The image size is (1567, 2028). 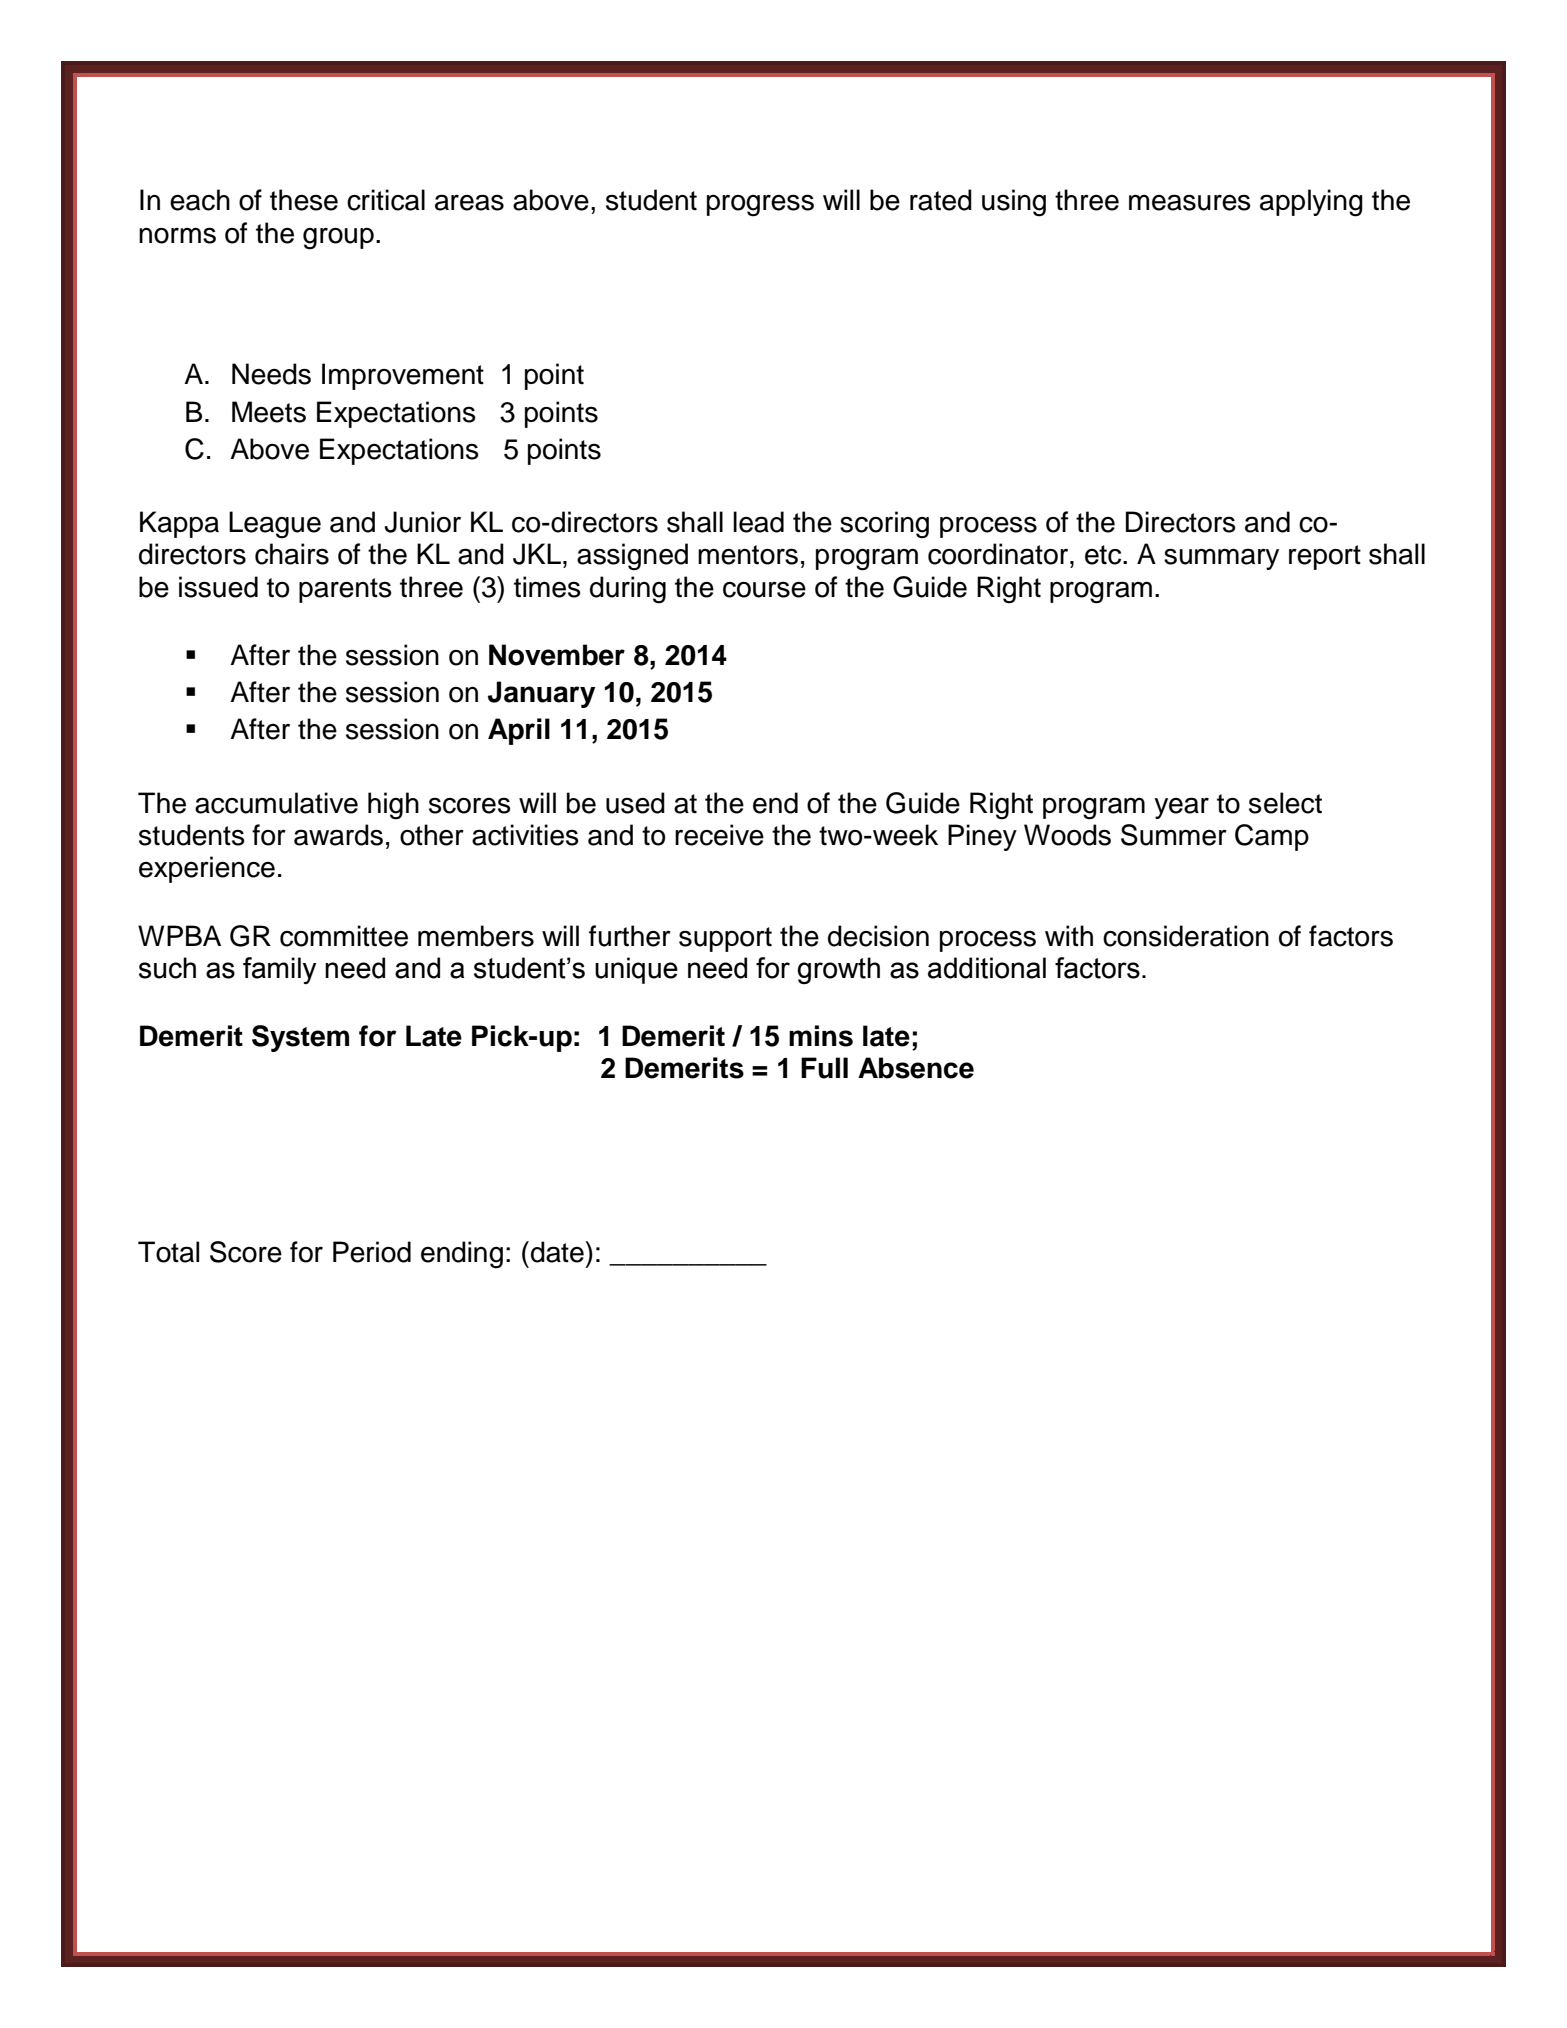 I want to click on lead, so click(x=758, y=522).
